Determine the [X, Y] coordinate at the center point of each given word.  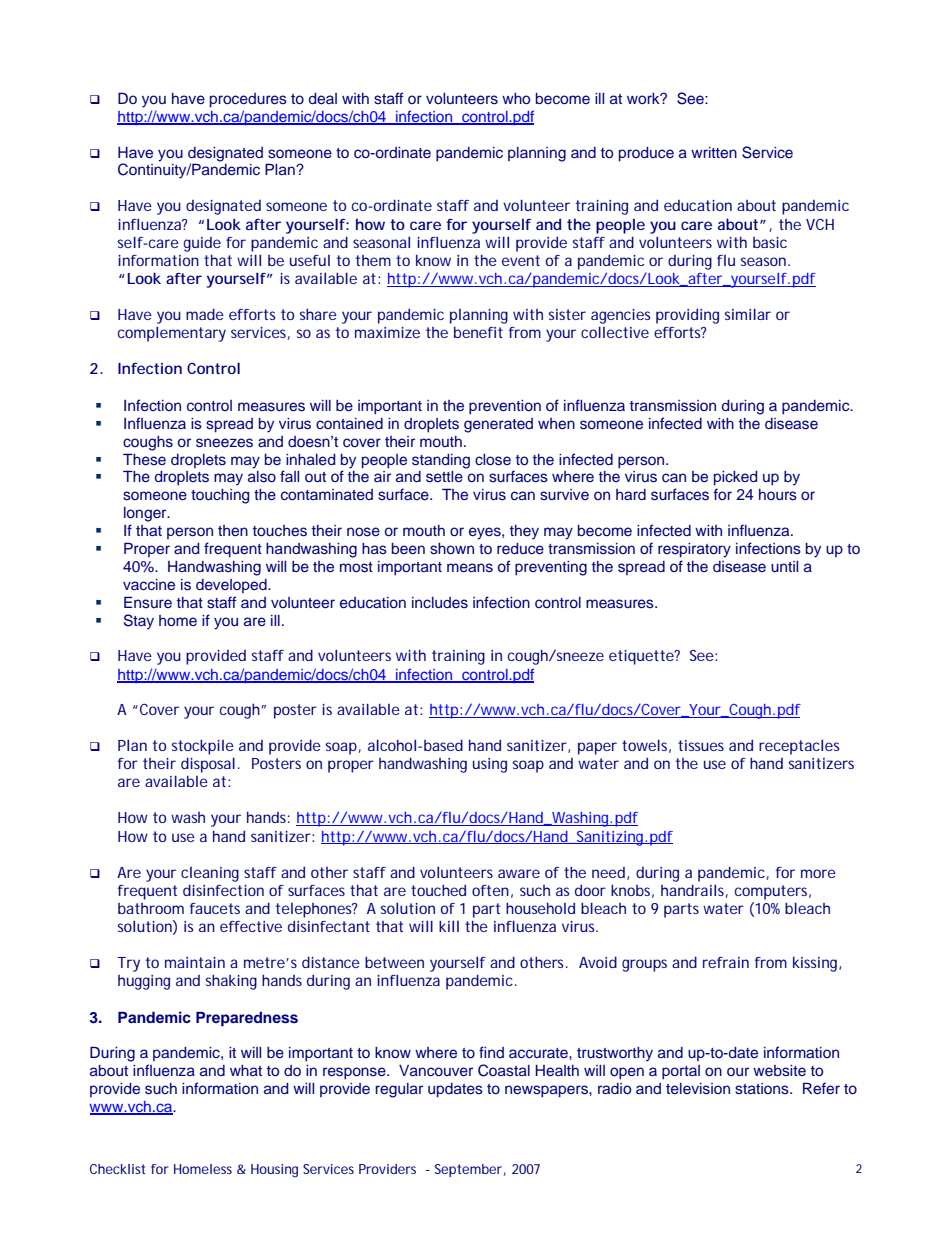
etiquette [642, 657]
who [516, 98]
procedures [248, 100]
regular [399, 1090]
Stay [139, 622]
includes [440, 603]
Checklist [117, 1169]
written [714, 152]
